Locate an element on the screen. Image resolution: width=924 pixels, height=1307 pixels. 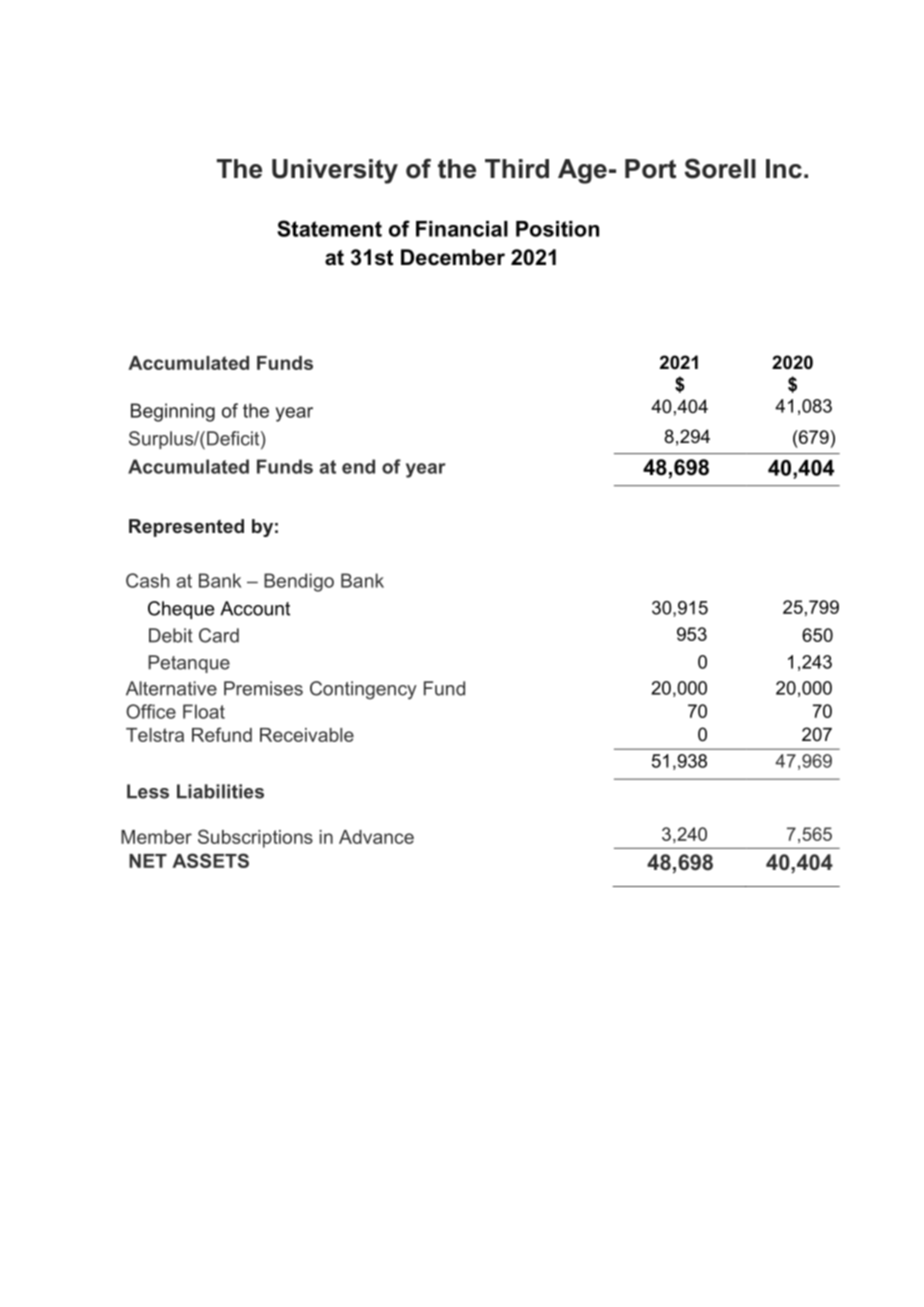
Advance is located at coordinates (376, 837).
